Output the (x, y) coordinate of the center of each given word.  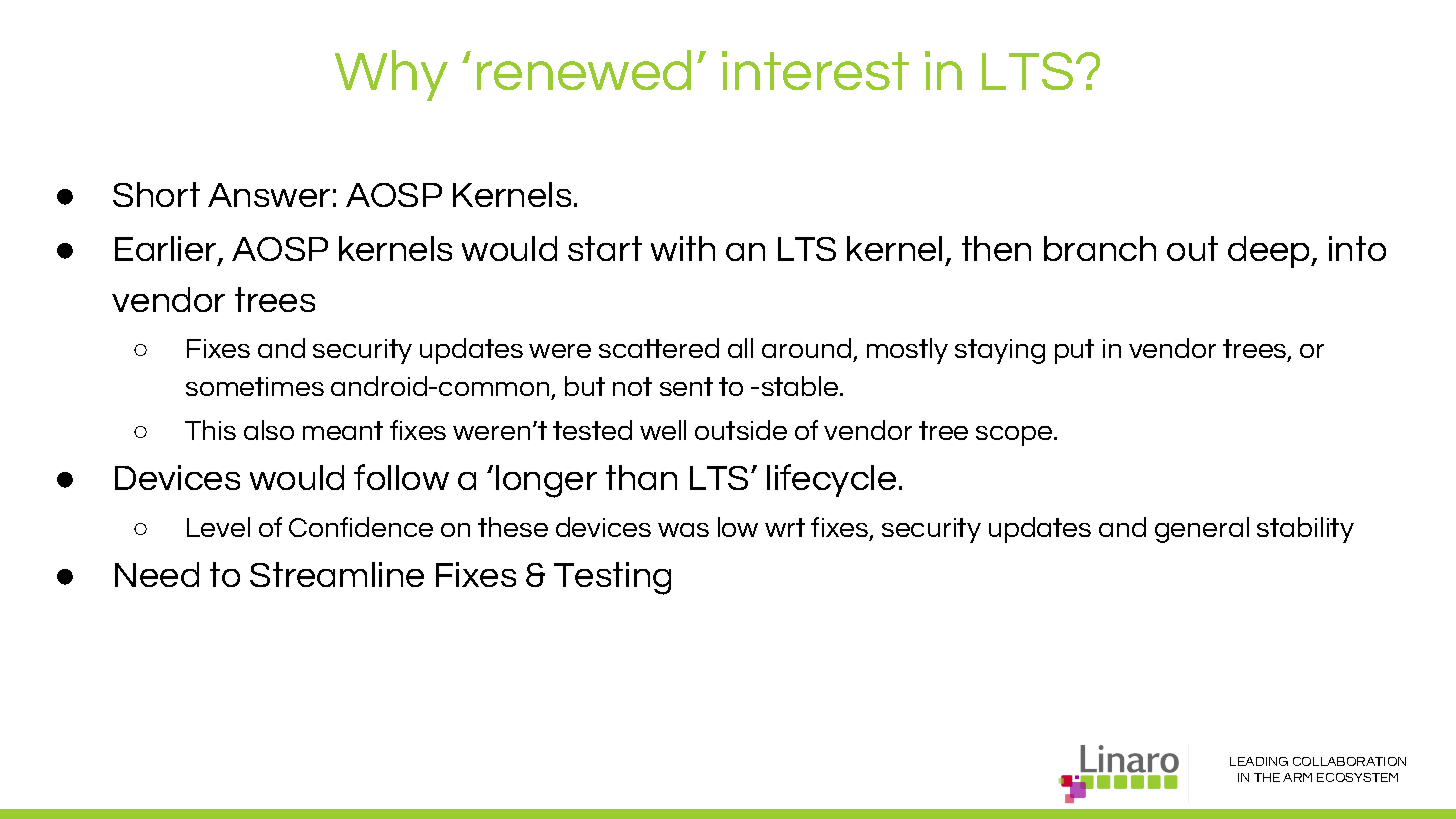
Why (391, 75)
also (269, 430)
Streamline (337, 574)
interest (815, 70)
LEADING (1259, 761)
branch (1100, 248)
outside (741, 430)
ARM (1297, 777)
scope (1015, 436)
